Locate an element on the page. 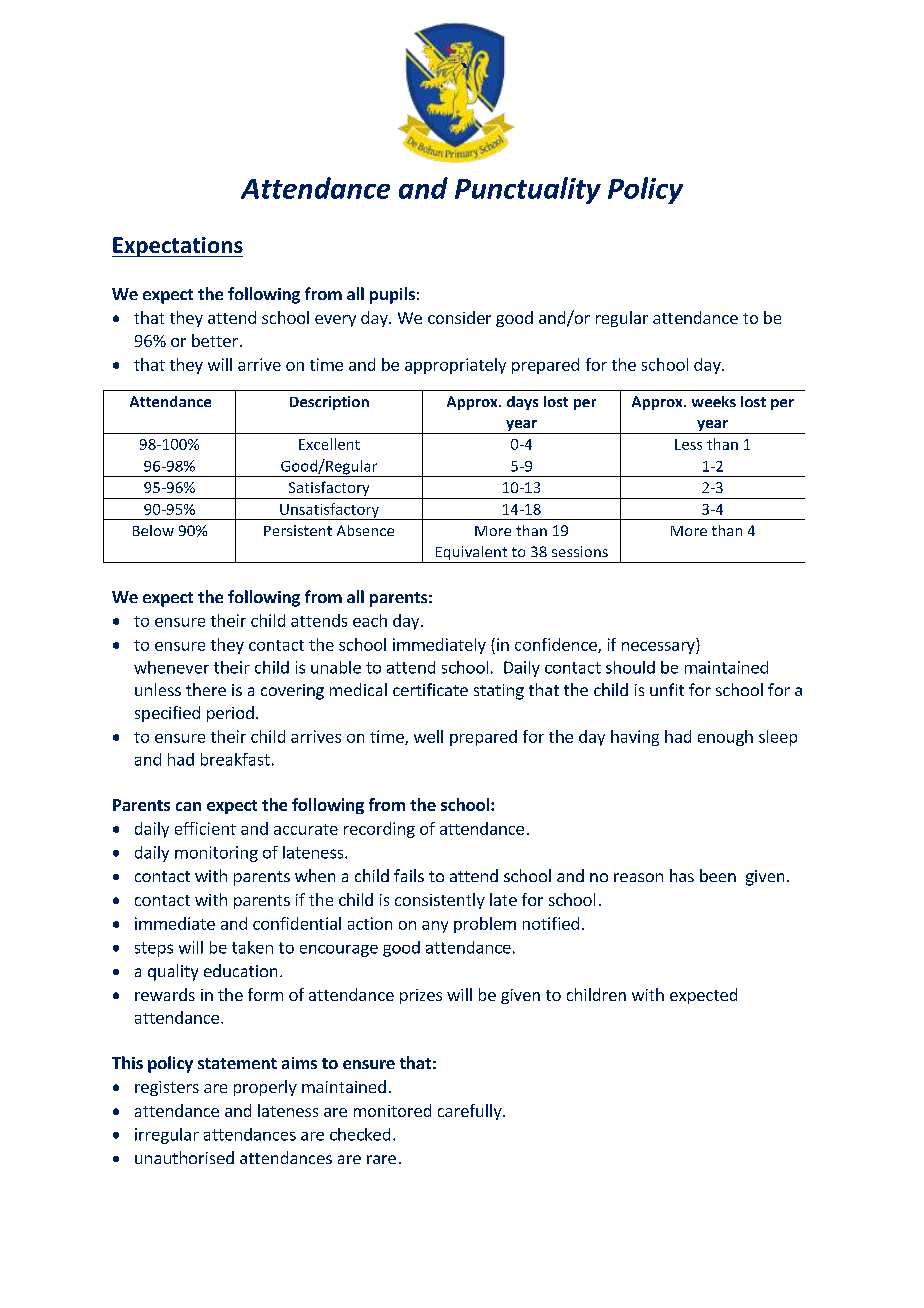 This image has height=1308, width=924. weeks is located at coordinates (714, 401).
